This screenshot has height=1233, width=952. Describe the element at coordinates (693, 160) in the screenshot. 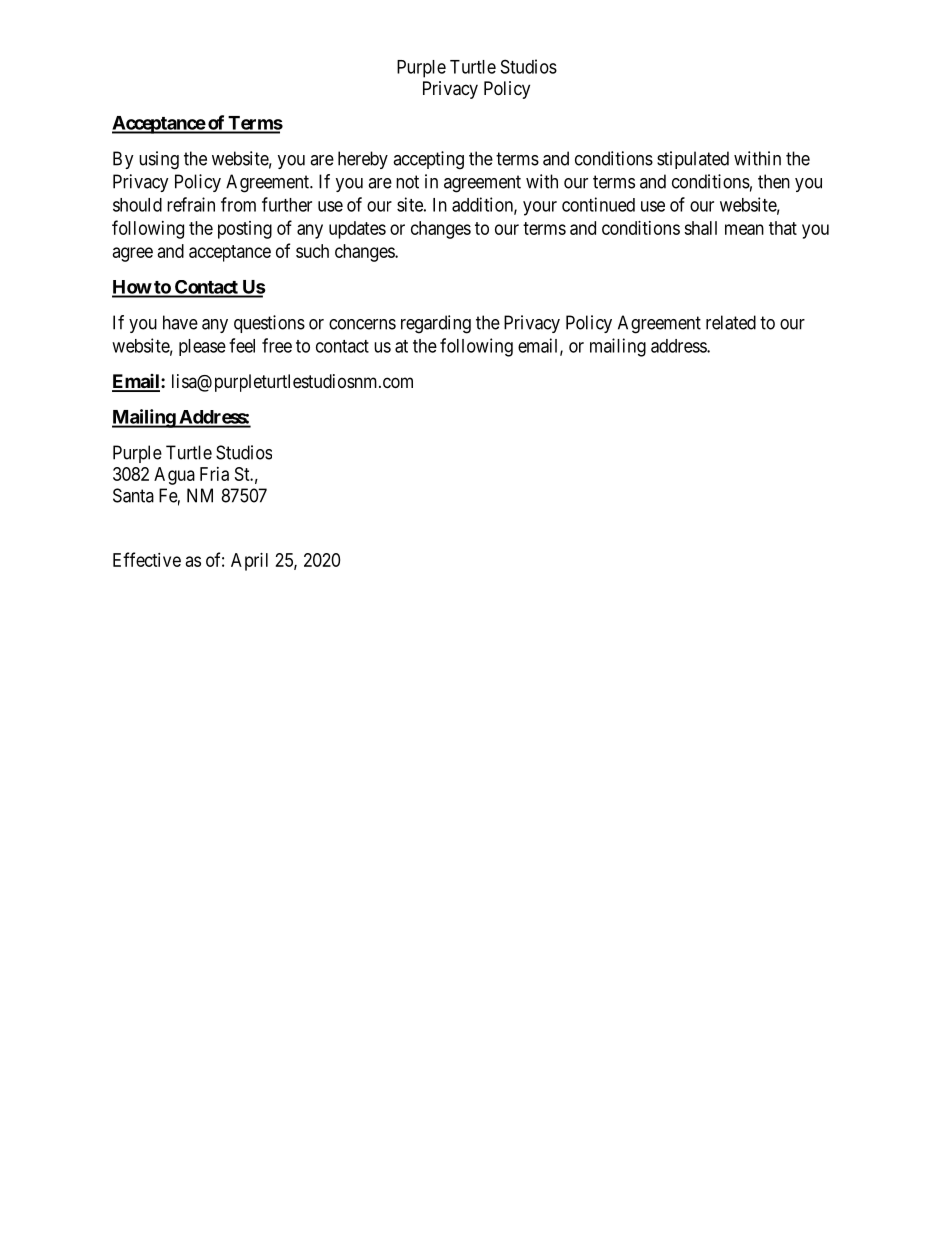

I see `stipulated` at that location.
